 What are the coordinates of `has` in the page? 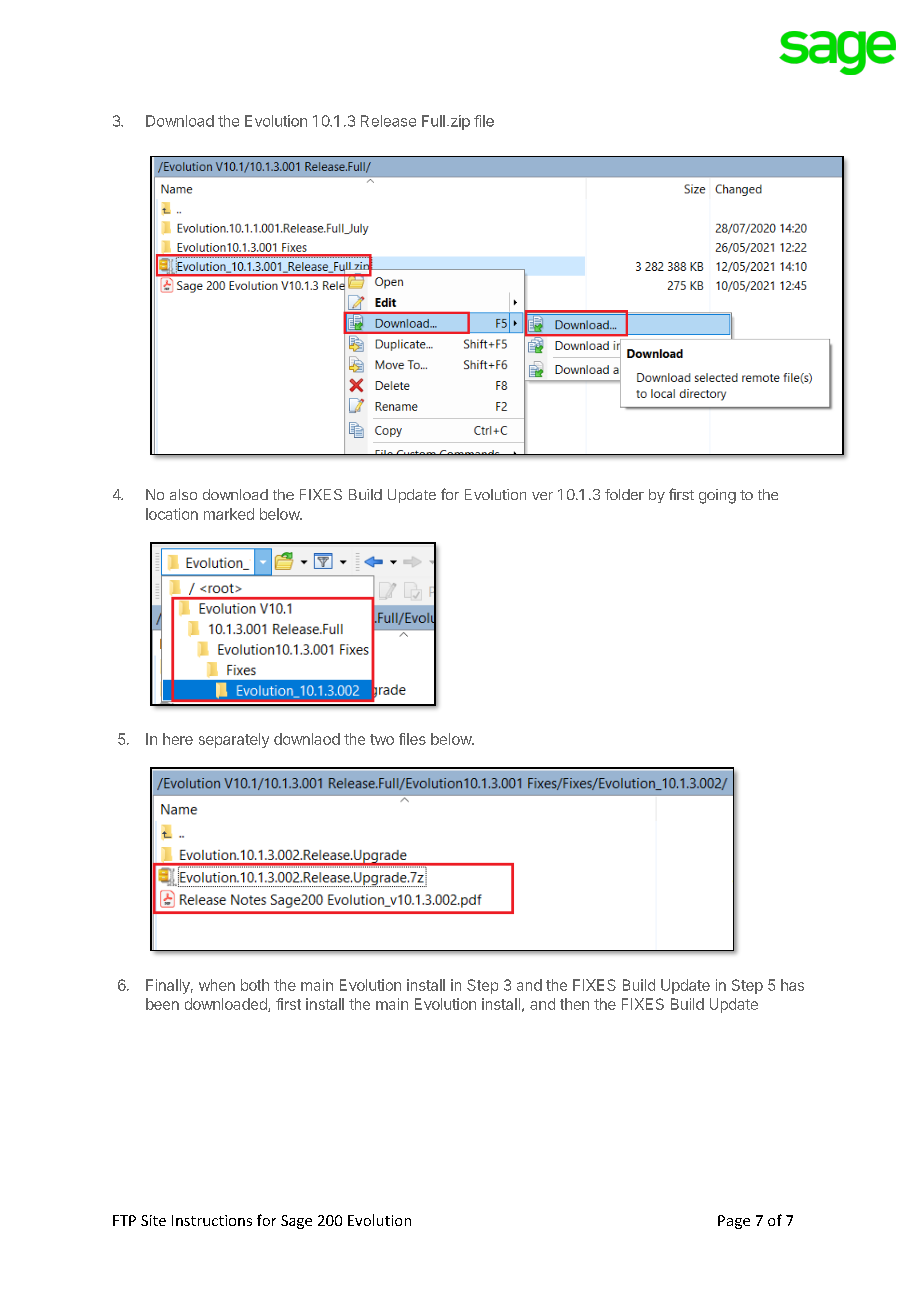 It's located at (792, 985).
